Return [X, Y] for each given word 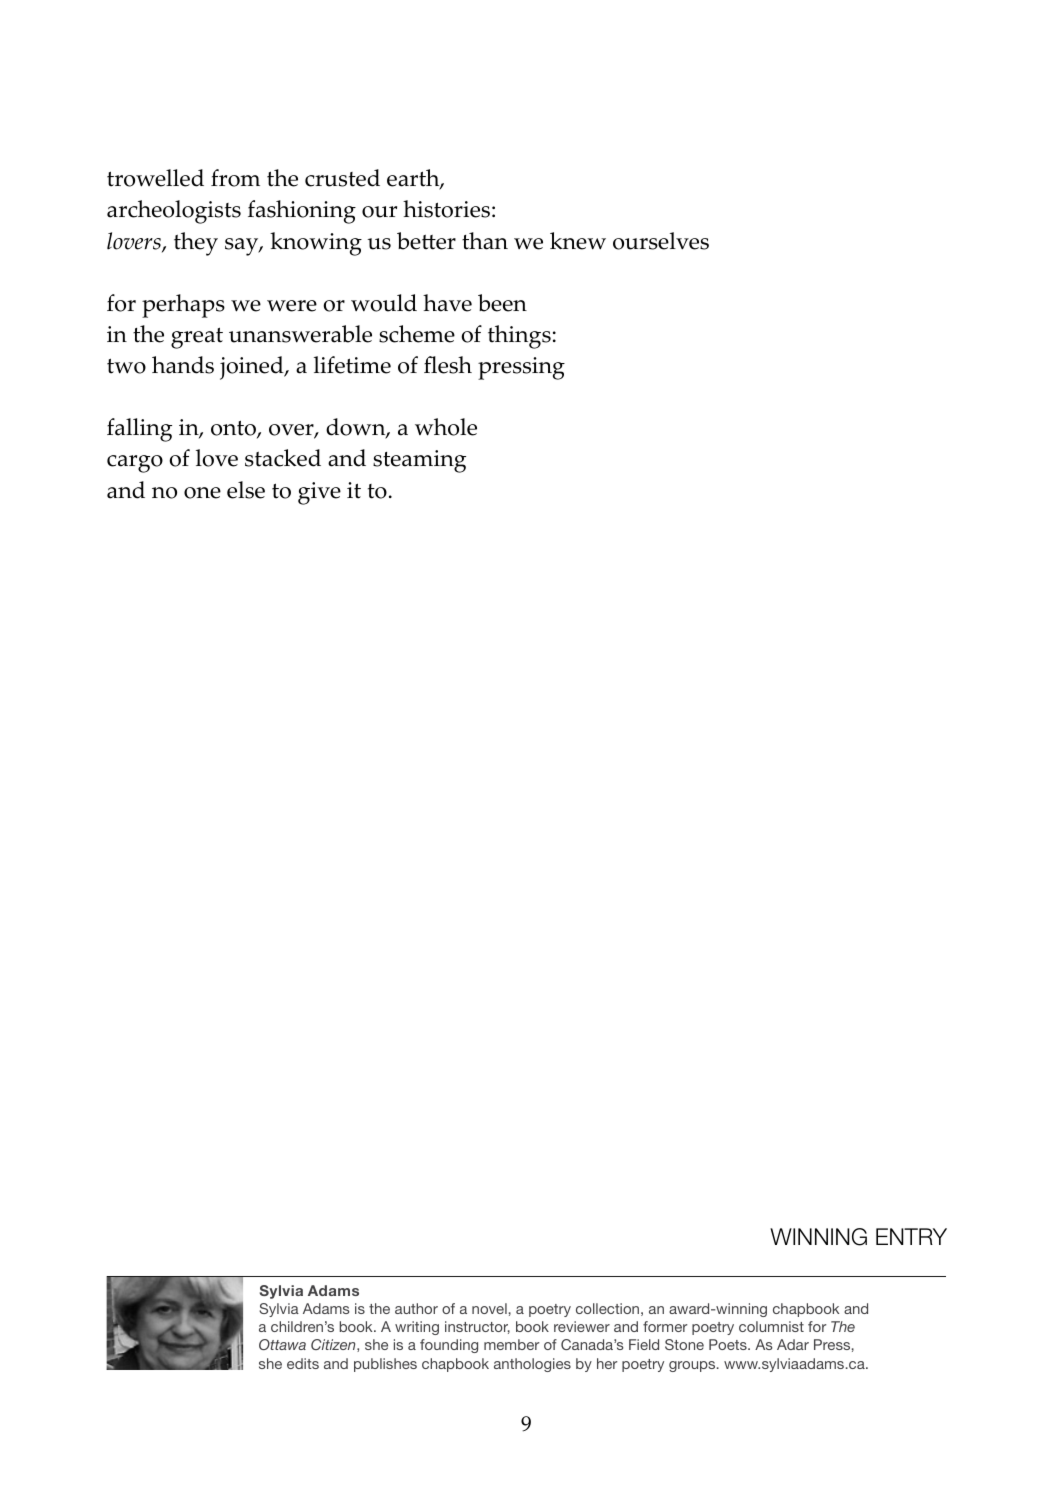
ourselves [661, 241]
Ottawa [282, 1344]
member [511, 1344]
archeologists [174, 212]
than [485, 241]
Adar [793, 1344]
